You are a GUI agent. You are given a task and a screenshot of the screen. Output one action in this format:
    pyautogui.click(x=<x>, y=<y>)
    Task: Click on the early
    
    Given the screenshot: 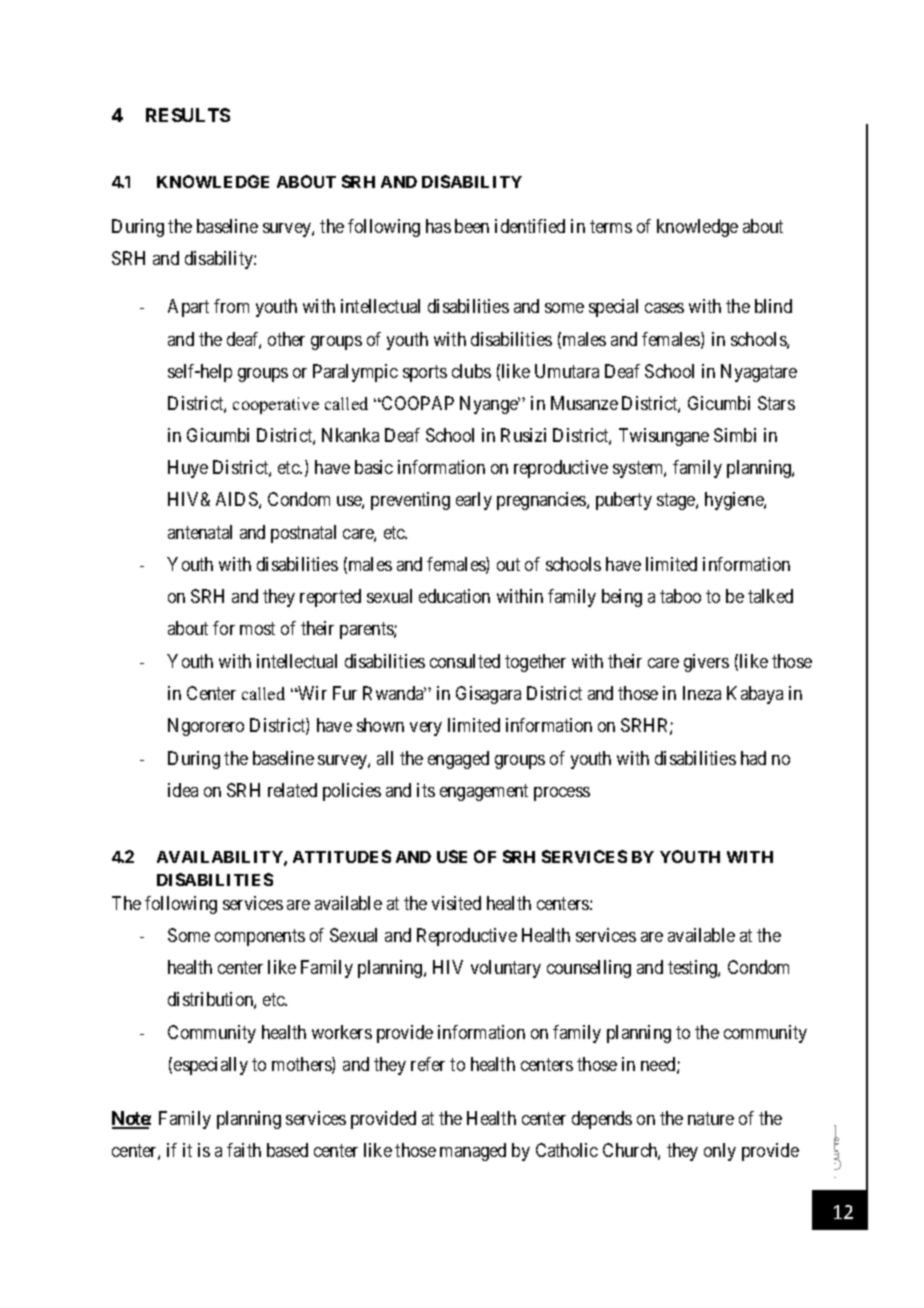 What is the action you would take?
    pyautogui.click(x=474, y=501)
